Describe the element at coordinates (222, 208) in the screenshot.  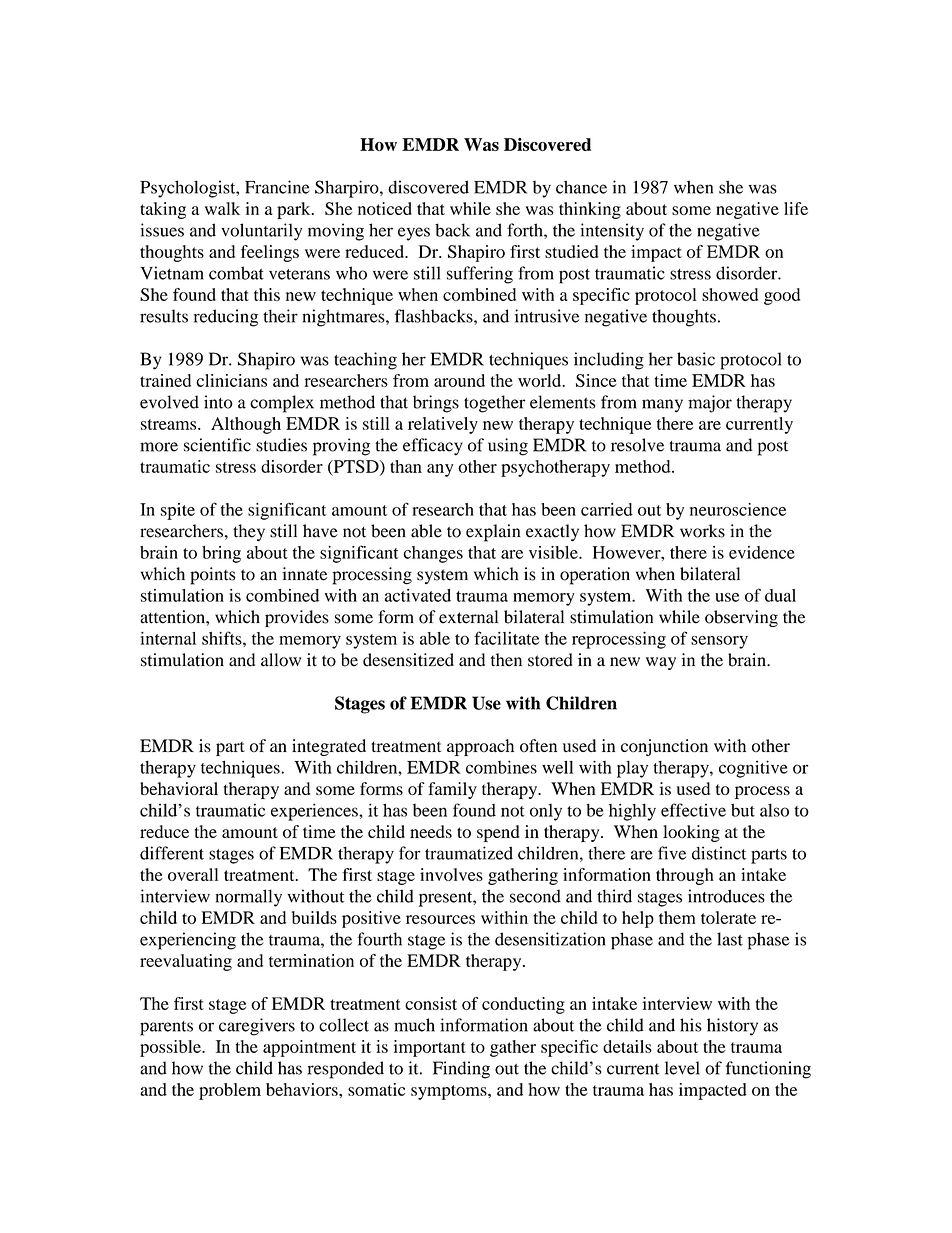
I see `walk` at that location.
